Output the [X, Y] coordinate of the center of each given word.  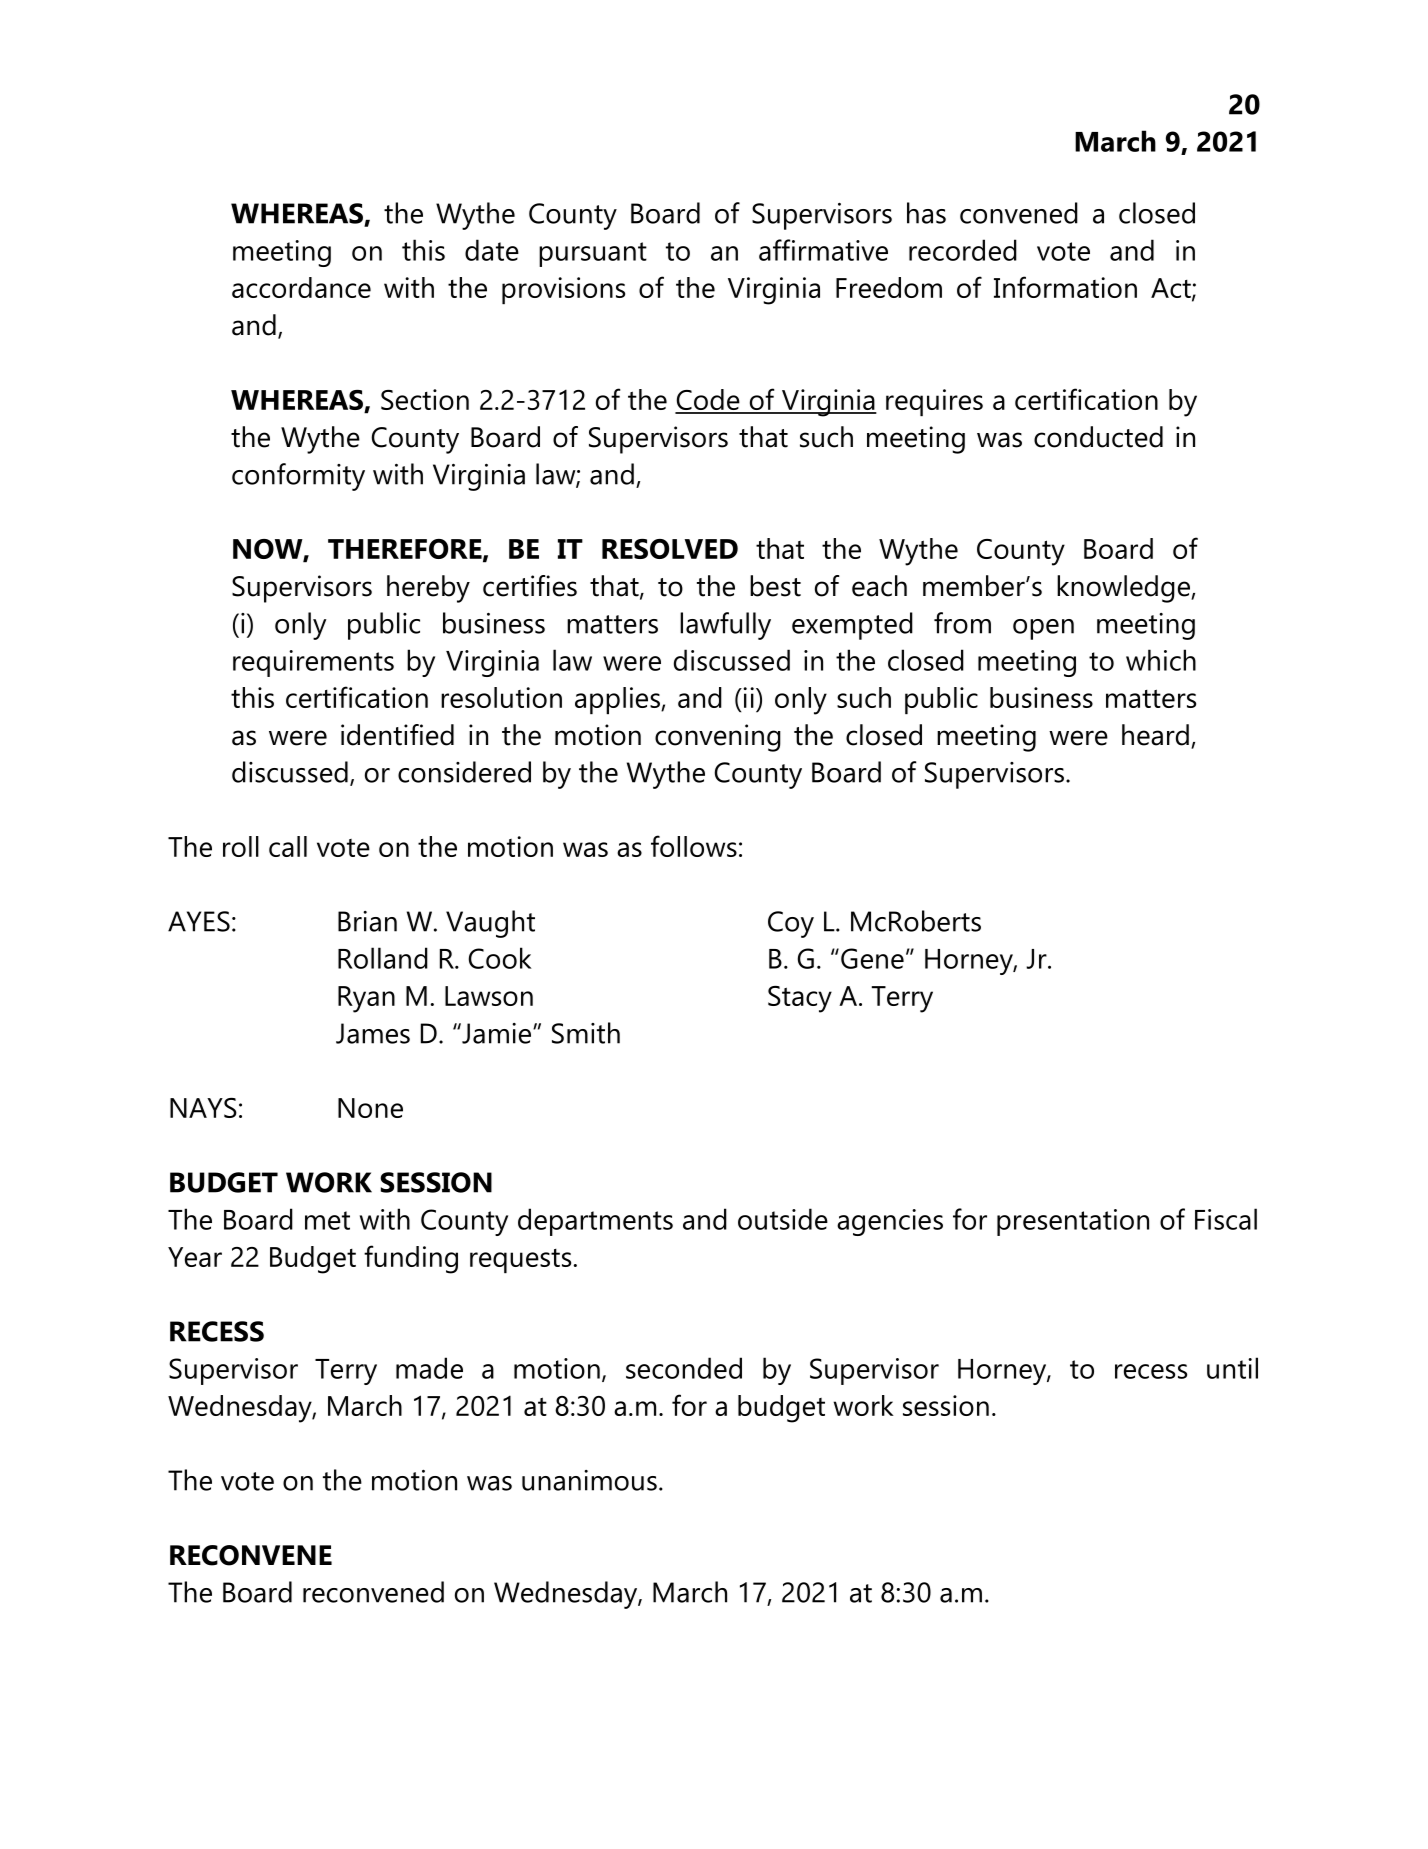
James [373, 1033]
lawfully [725, 626]
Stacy [800, 999]
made [429, 1368]
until [1232, 1368]
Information [1065, 287]
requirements [313, 663]
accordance [301, 287]
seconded [684, 1368]
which [1161, 660]
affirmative [823, 250]
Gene [872, 958]
